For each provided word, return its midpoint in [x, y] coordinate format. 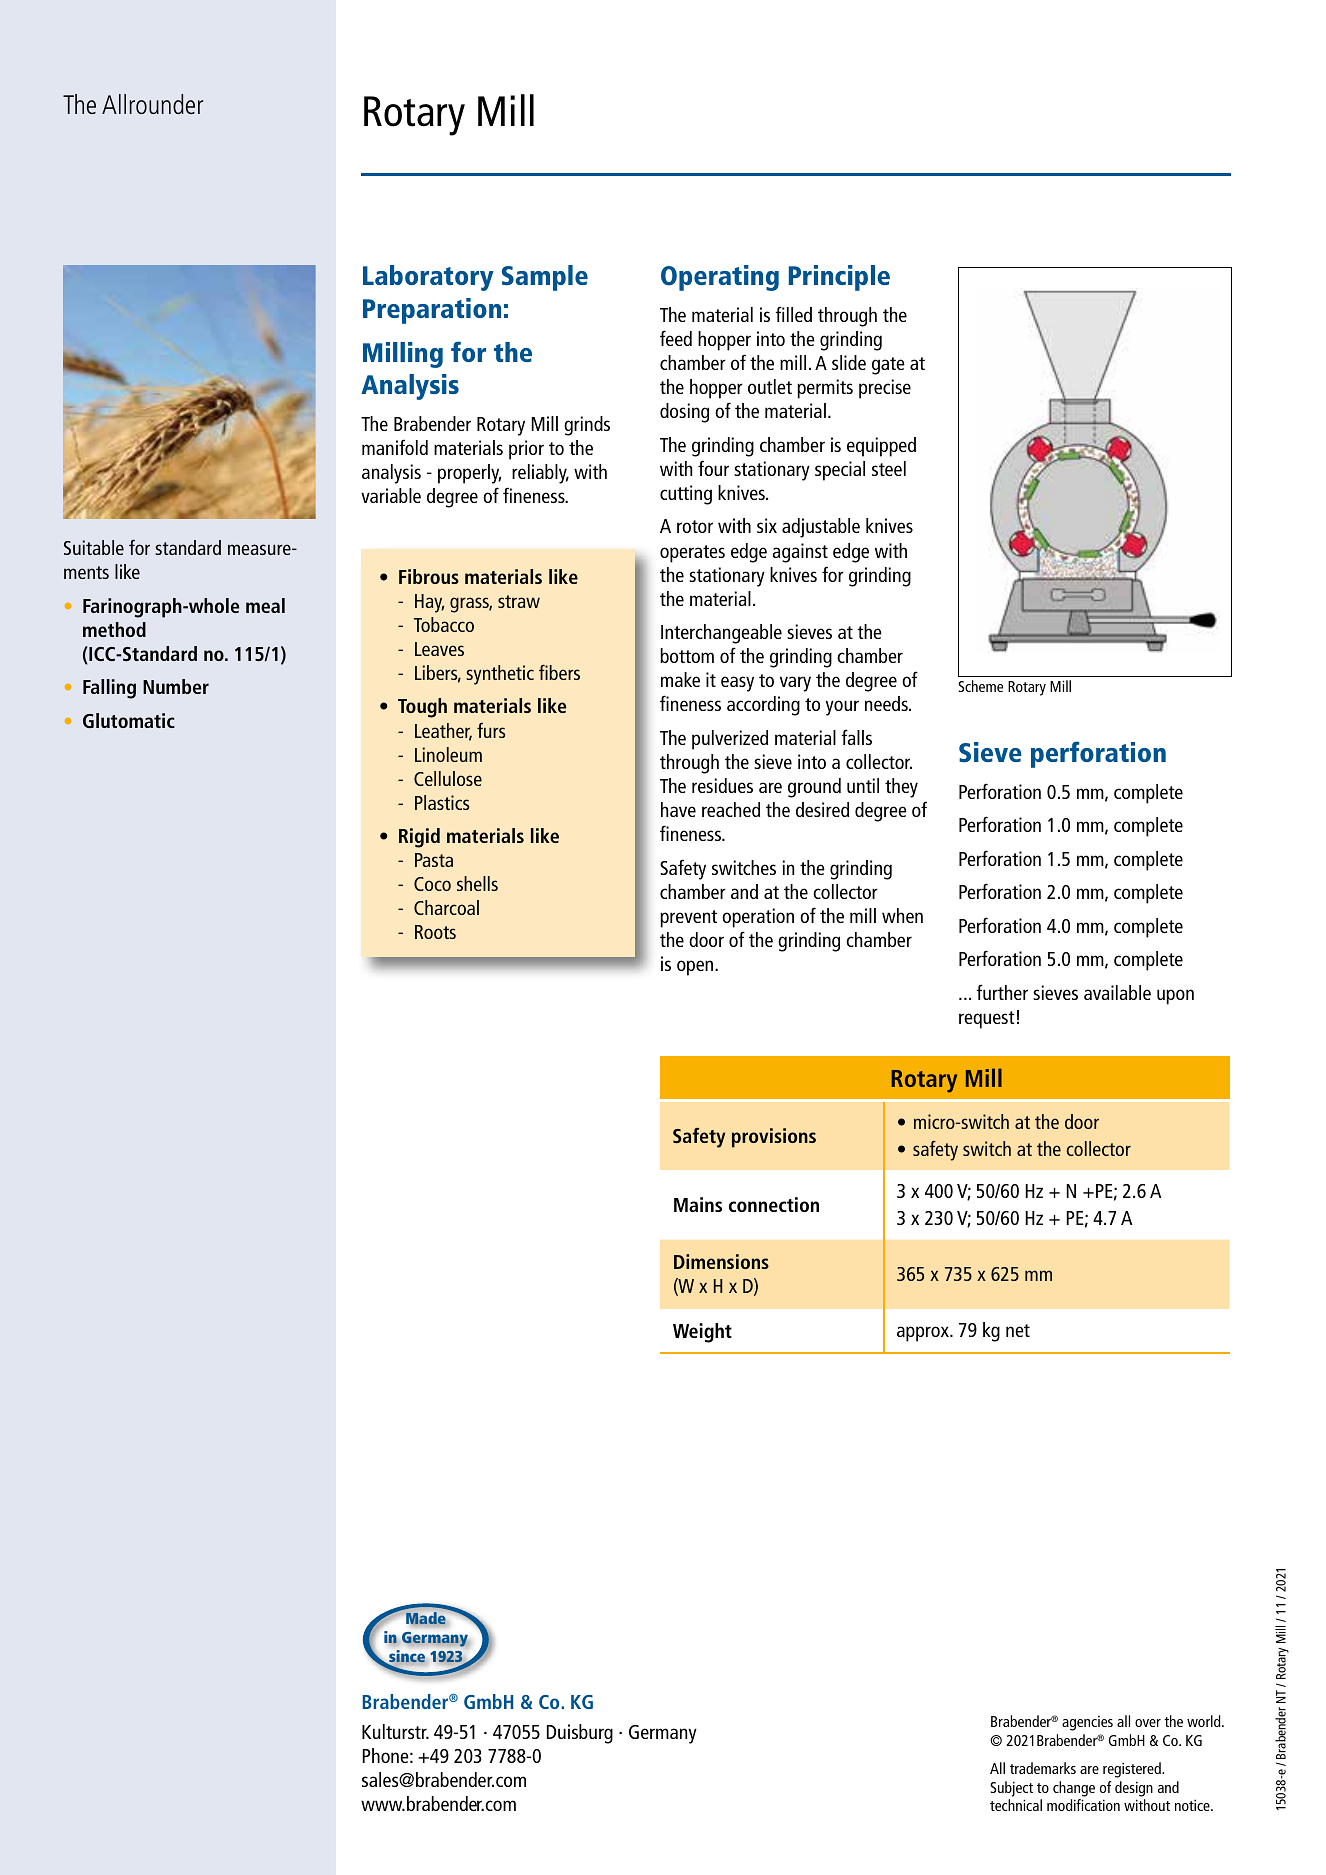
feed [676, 338]
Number [176, 686]
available [1117, 992]
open [696, 968]
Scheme [980, 686]
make [680, 679]
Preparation [432, 311]
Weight [702, 1333]
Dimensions [721, 1261]
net [1018, 1330]
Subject [1011, 1789]
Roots [435, 932]
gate [888, 366]
